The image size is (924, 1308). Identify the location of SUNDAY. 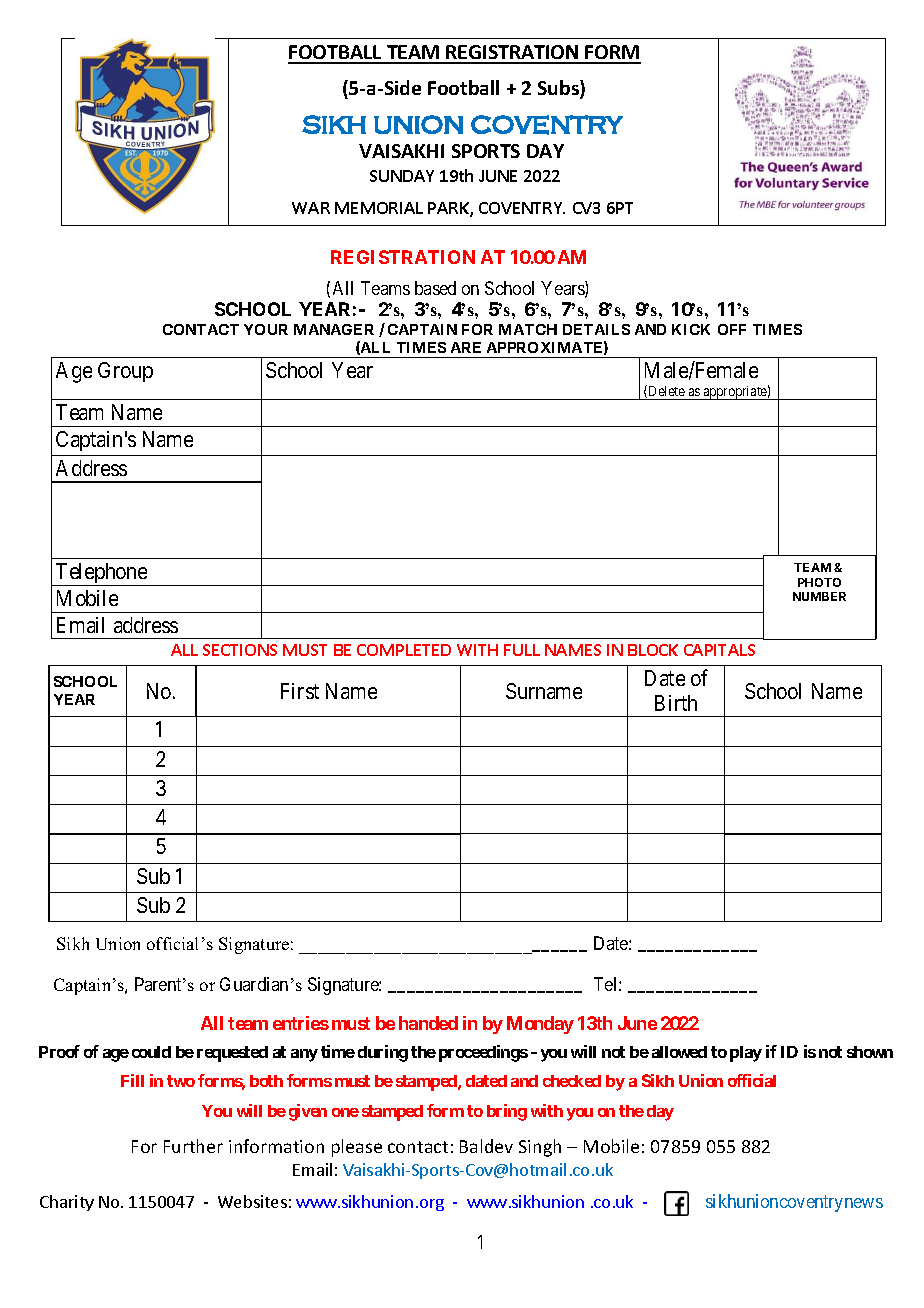
(402, 176).
